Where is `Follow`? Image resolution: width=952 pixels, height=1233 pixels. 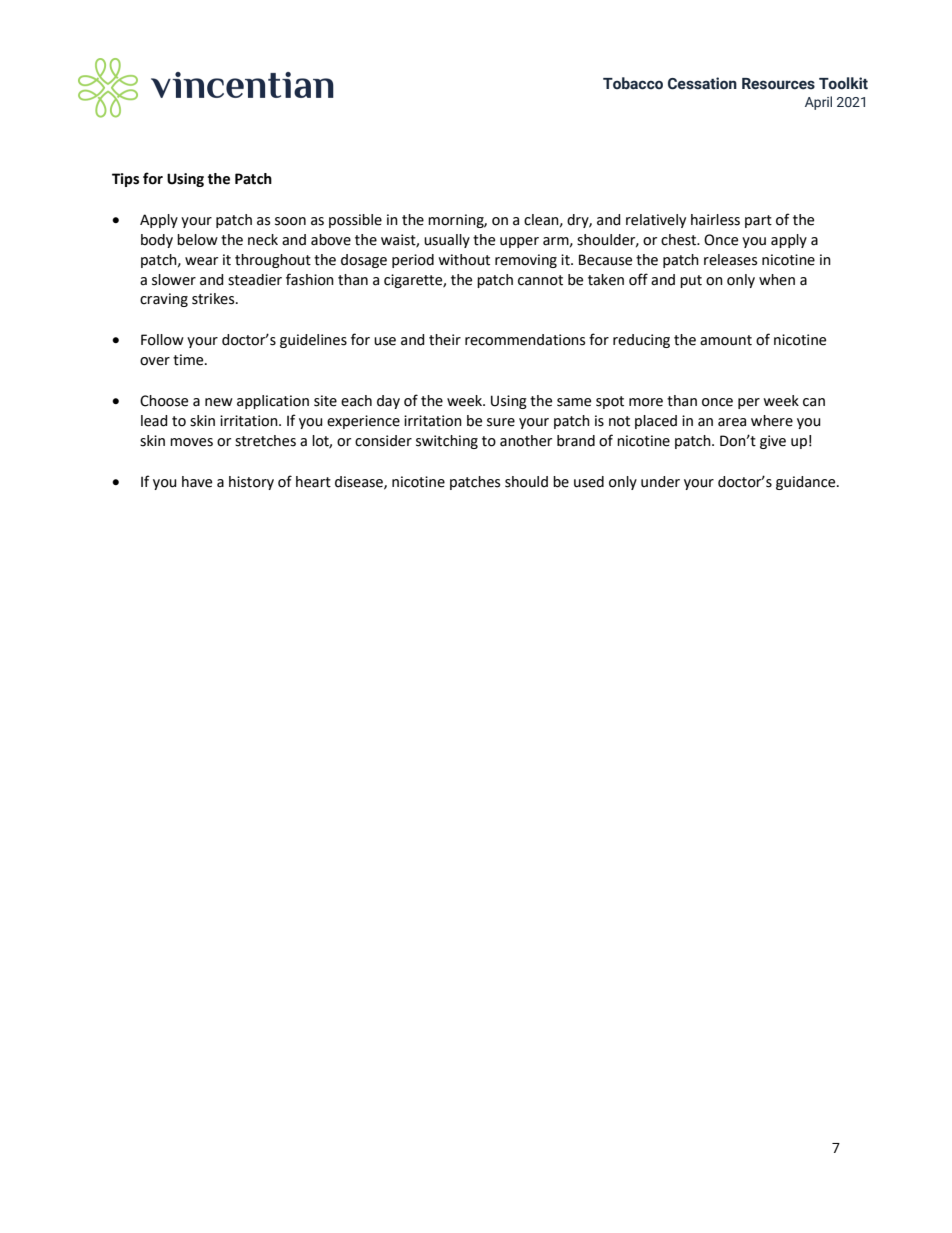
Follow is located at coordinates (162, 340).
